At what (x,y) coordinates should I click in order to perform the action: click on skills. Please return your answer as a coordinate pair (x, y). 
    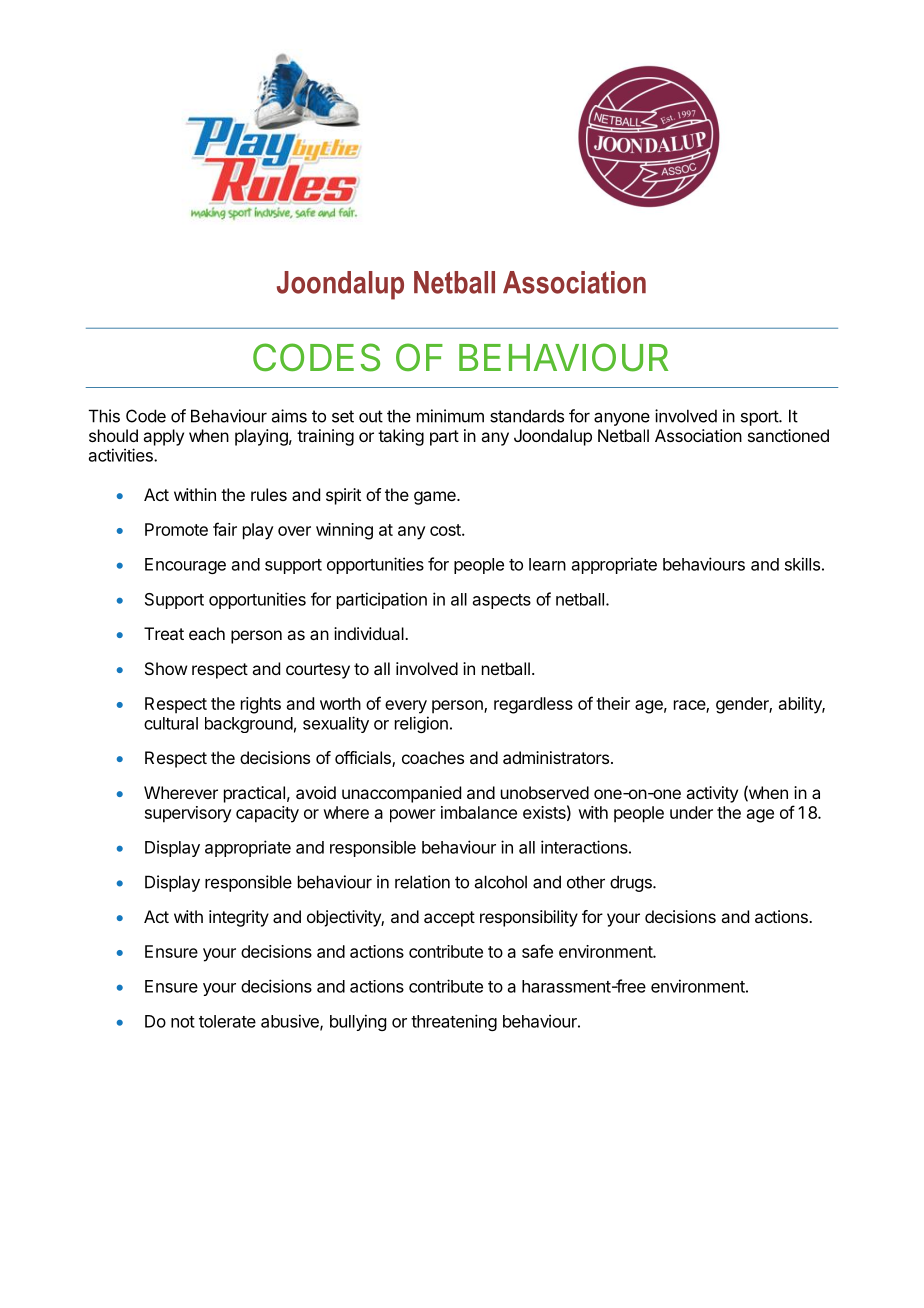
    Looking at the image, I should click on (802, 564).
